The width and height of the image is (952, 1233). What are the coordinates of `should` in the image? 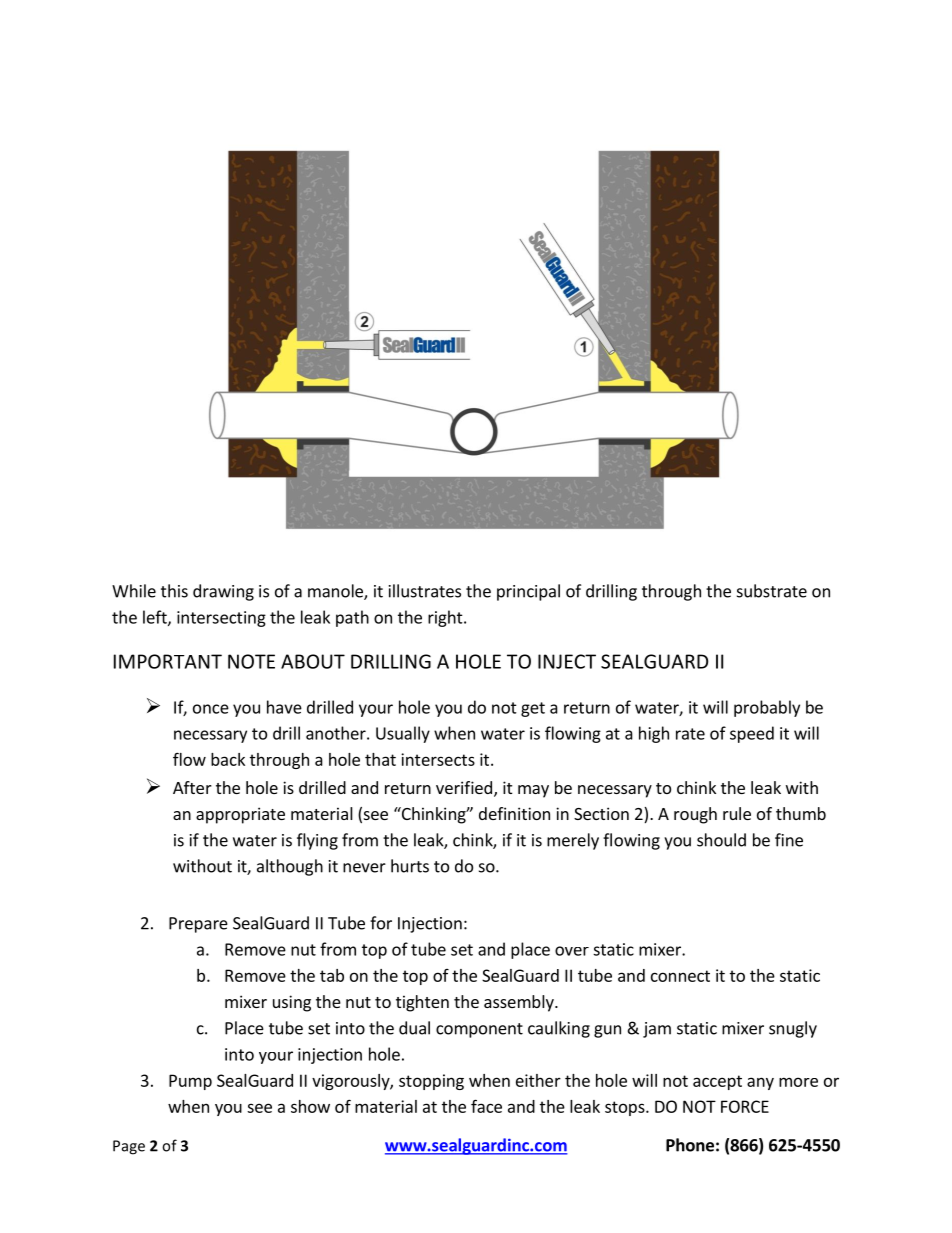 It's located at (721, 840).
